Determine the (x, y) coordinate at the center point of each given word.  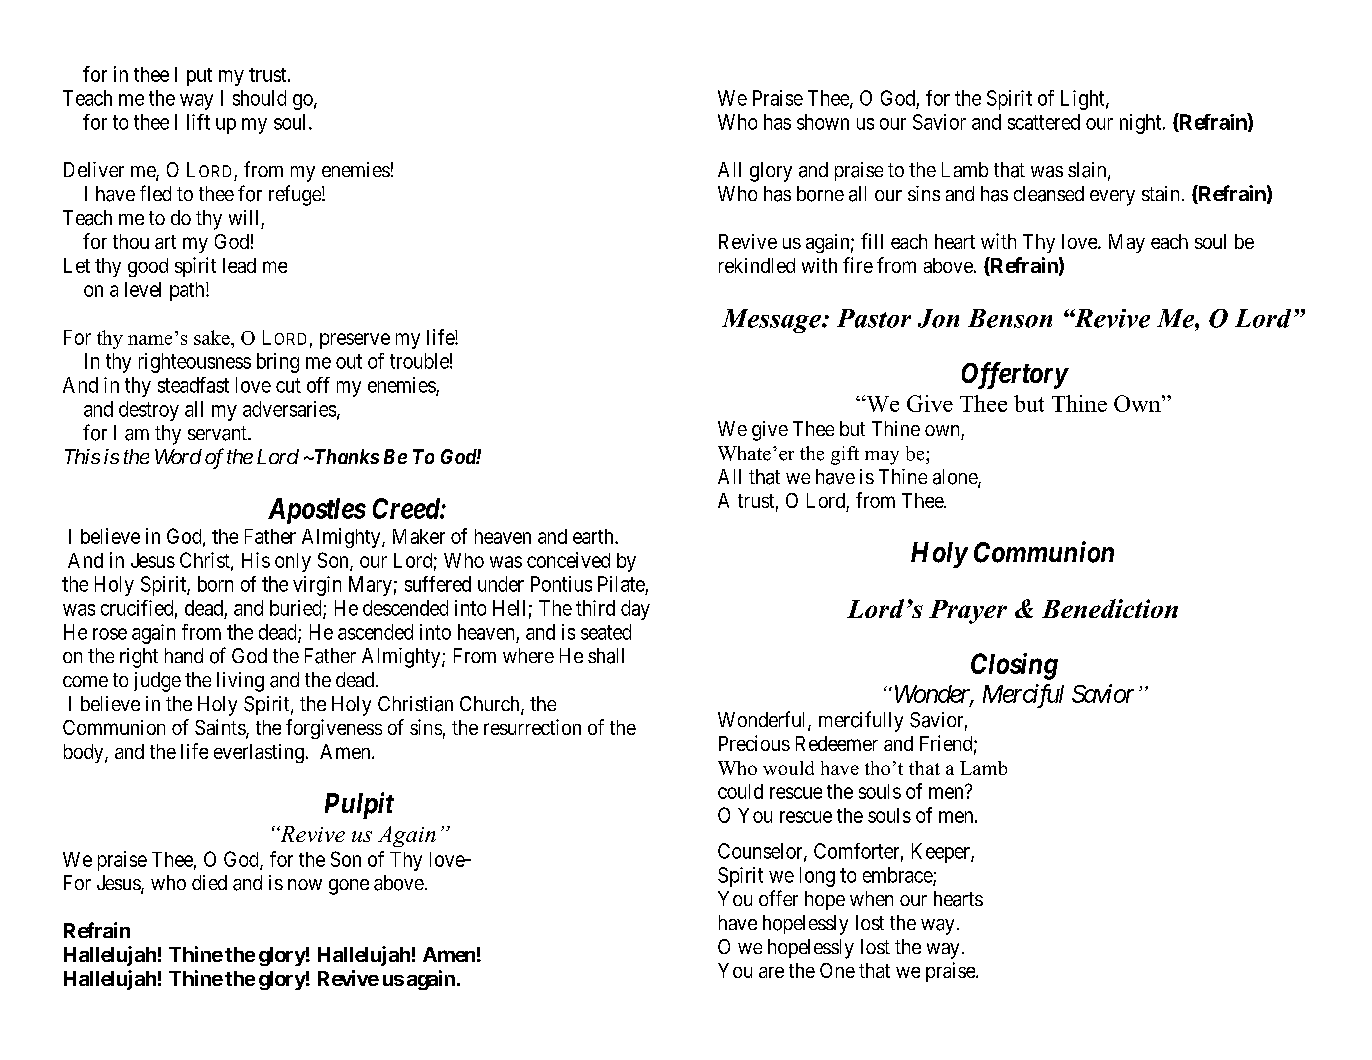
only (293, 562)
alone (956, 478)
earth (594, 536)
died (209, 882)
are (771, 972)
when (871, 898)
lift (198, 122)
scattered (1044, 122)
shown (823, 122)
